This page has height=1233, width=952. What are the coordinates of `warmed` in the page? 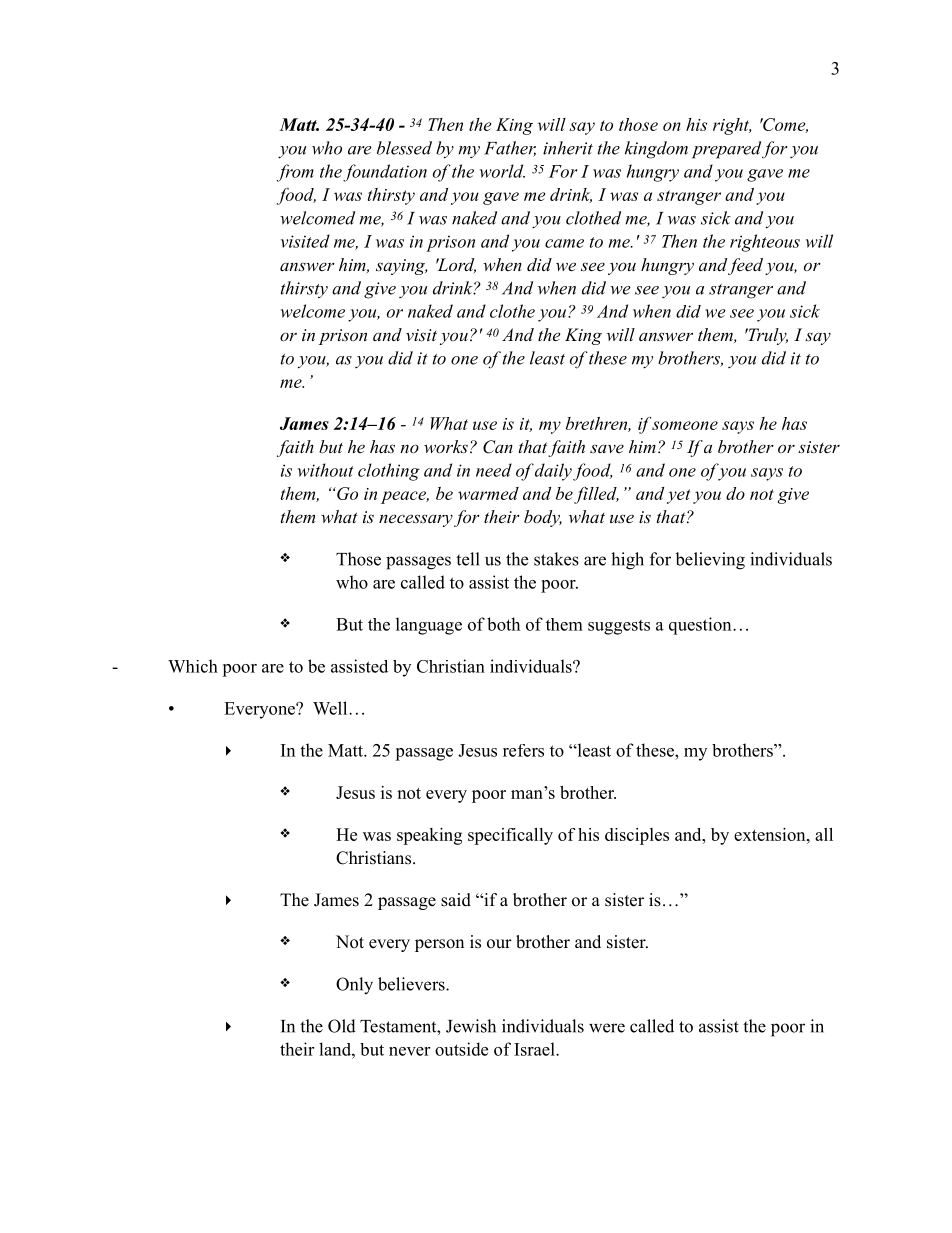 It's located at (488, 493).
